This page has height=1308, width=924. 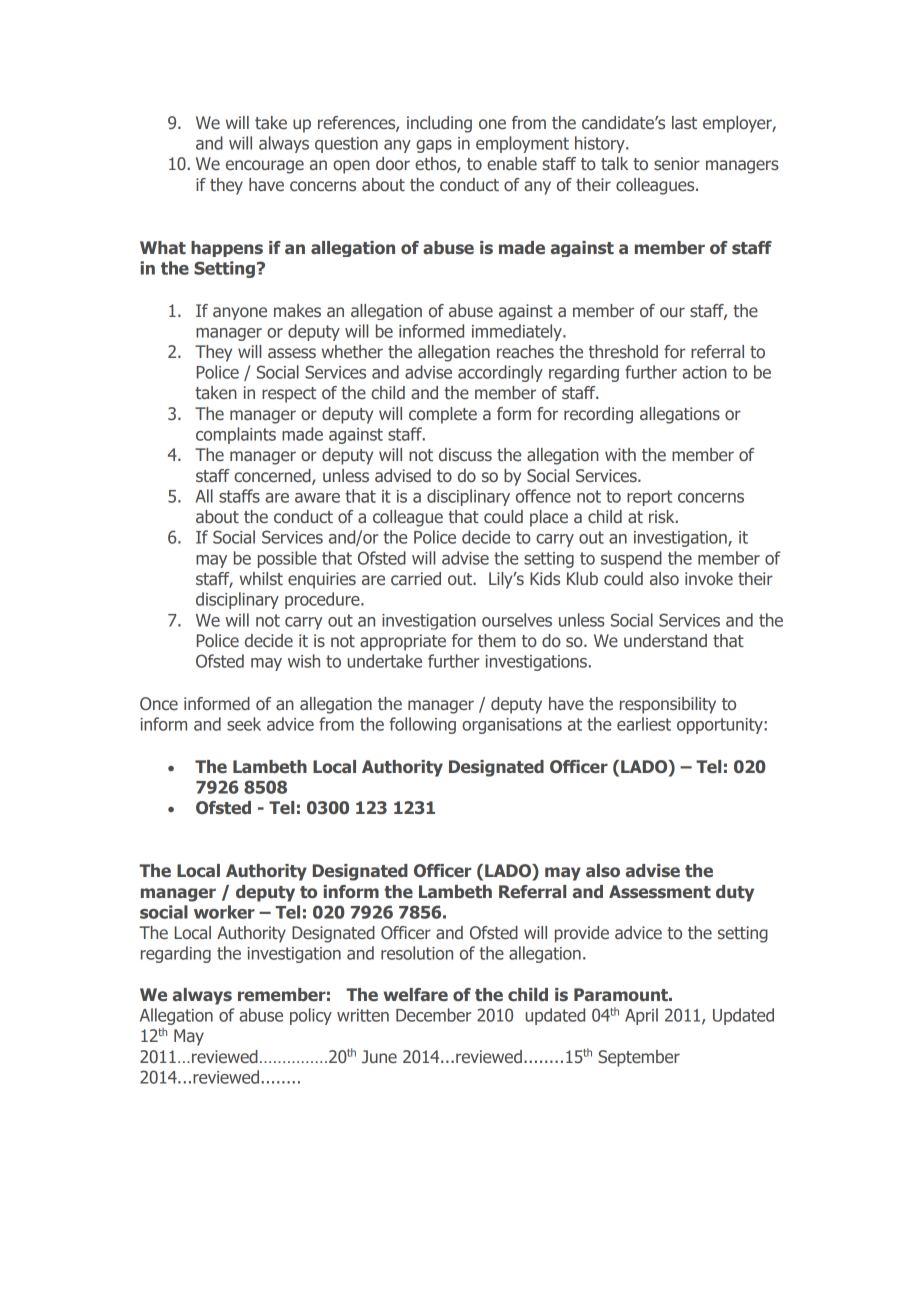 What do you see at coordinates (311, 1016) in the page?
I see `policy` at bounding box center [311, 1016].
